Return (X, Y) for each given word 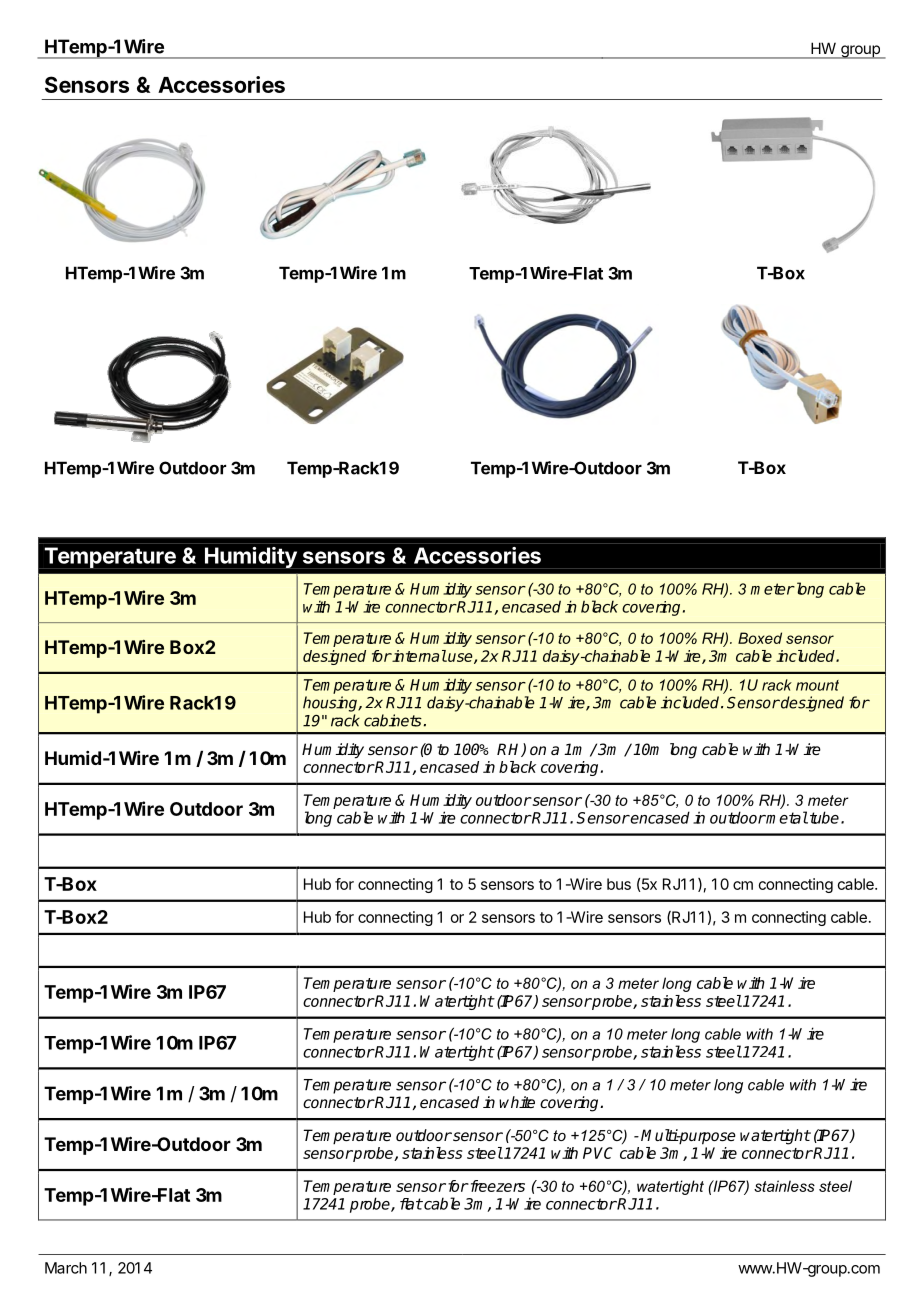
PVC (598, 1153)
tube (824, 817)
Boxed (760, 638)
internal (419, 656)
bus (619, 884)
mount (817, 685)
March (66, 1268)
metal (786, 817)
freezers (496, 1186)
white (517, 1102)
